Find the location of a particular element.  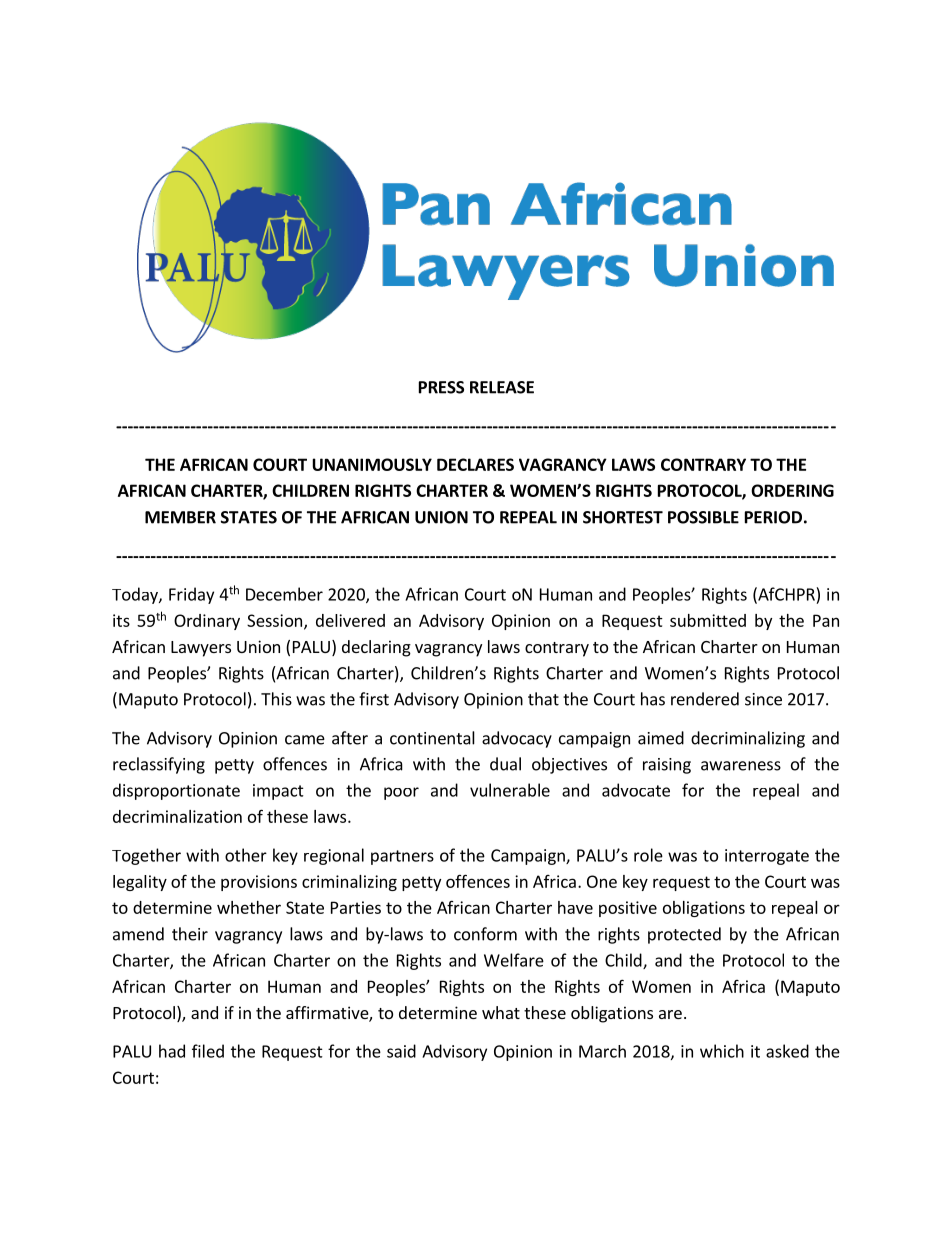

partners is located at coordinates (402, 857).
